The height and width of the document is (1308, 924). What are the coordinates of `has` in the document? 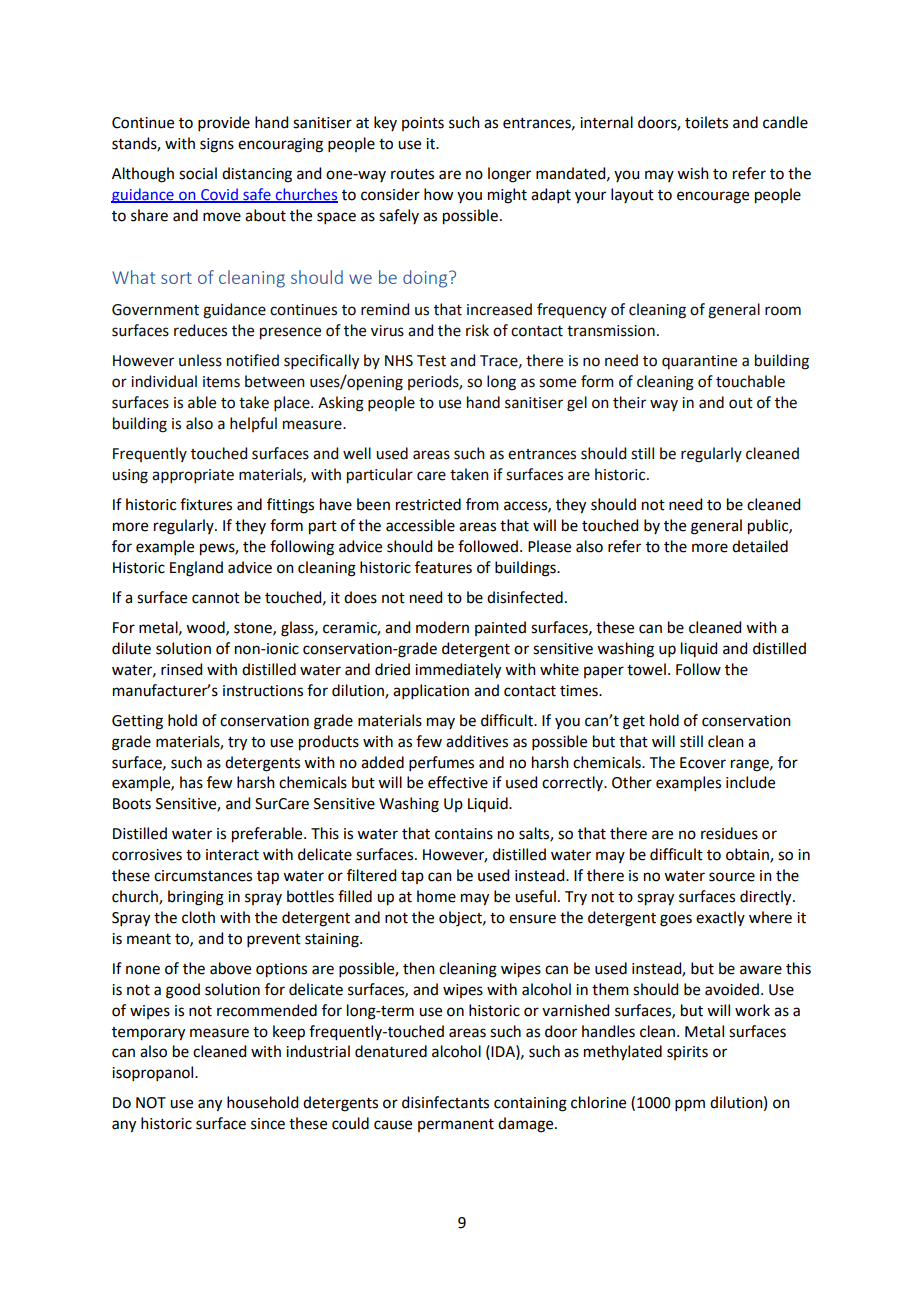 It's located at (191, 782).
